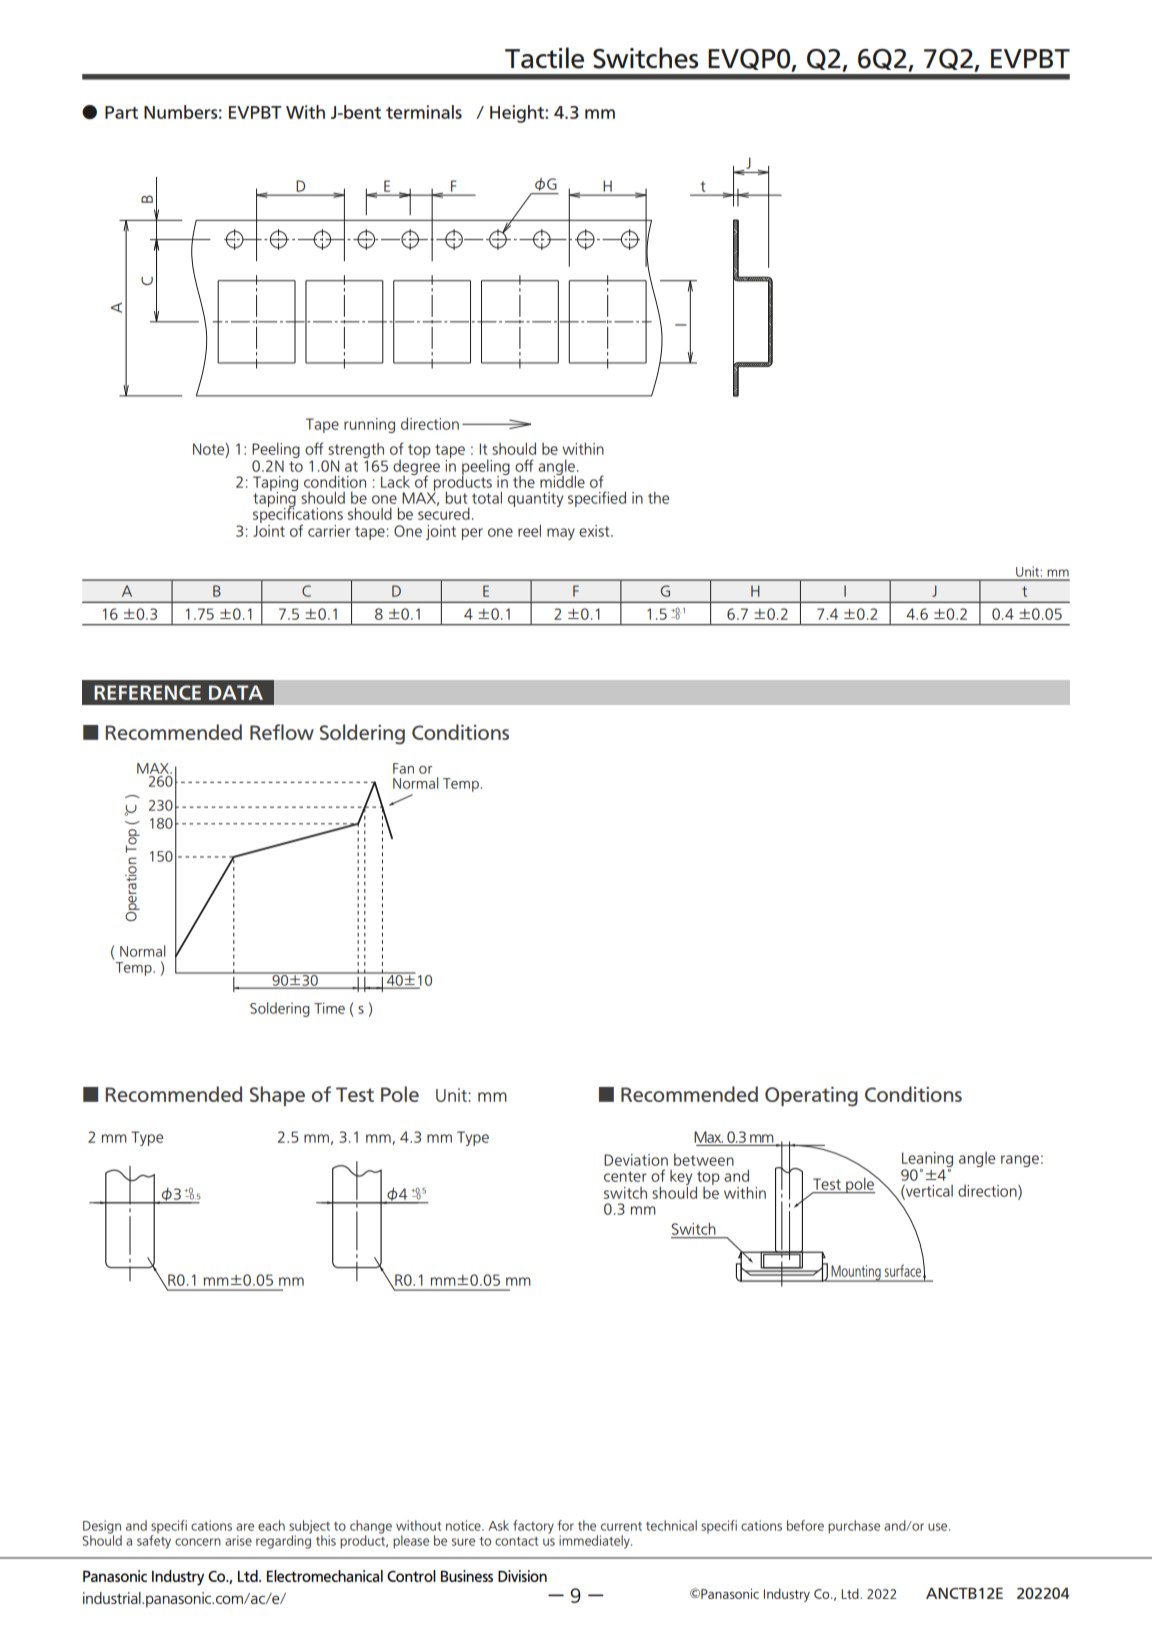 The height and width of the document is (1629, 1152). Describe the element at coordinates (282, 732) in the document. I see `Reflow` at that location.
